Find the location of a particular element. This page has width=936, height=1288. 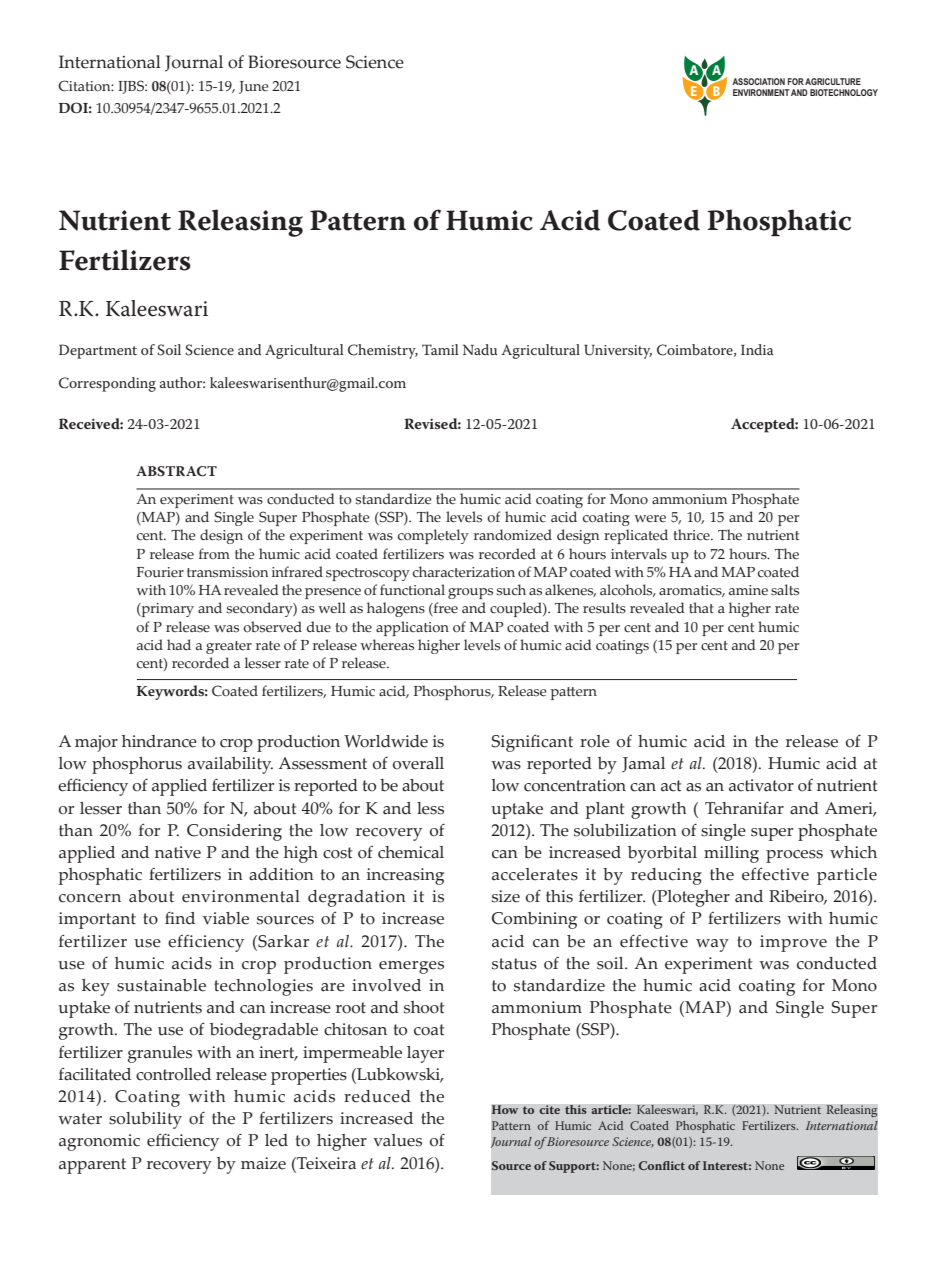

completely is located at coordinates (433, 536).
